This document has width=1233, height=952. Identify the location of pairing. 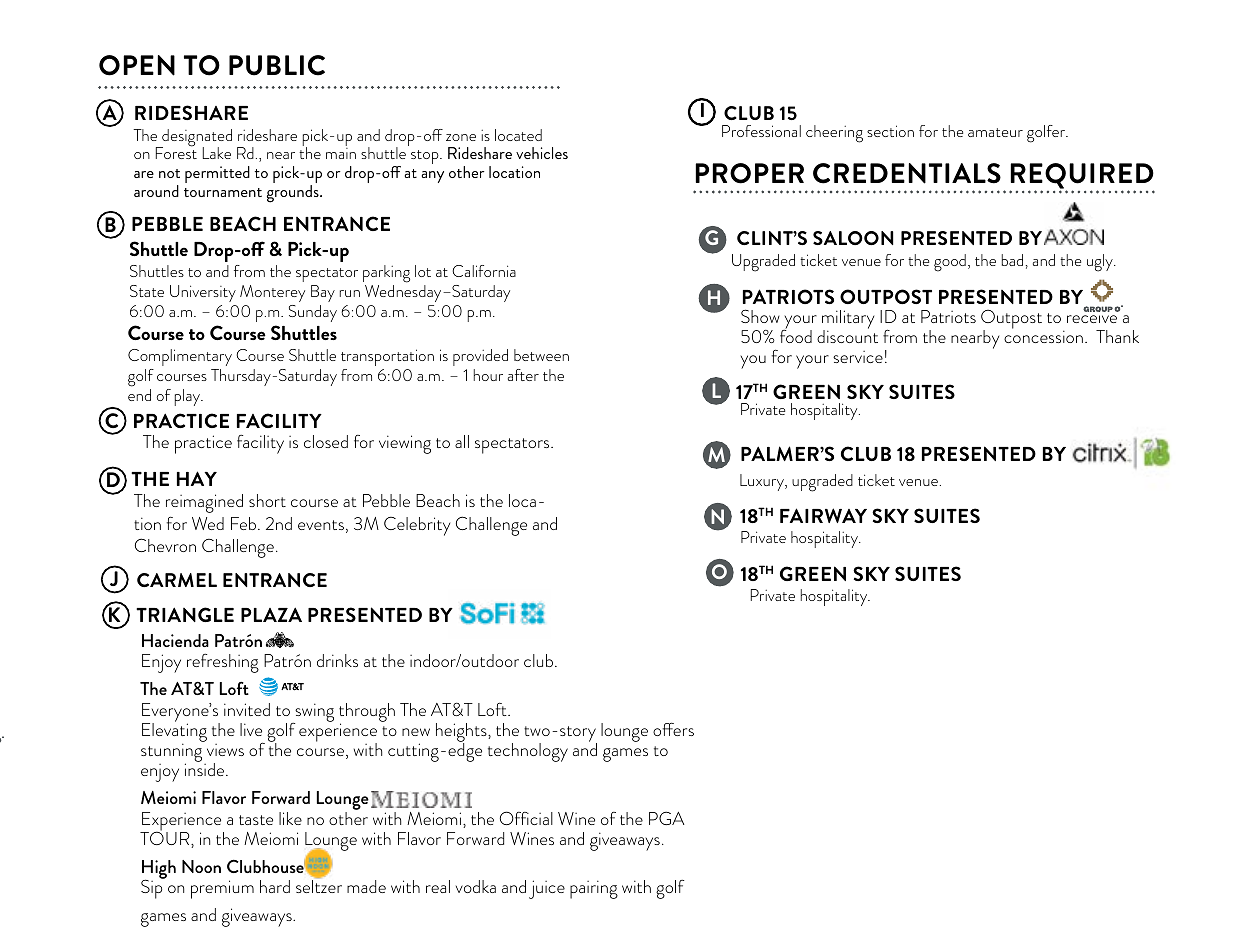
(594, 889).
